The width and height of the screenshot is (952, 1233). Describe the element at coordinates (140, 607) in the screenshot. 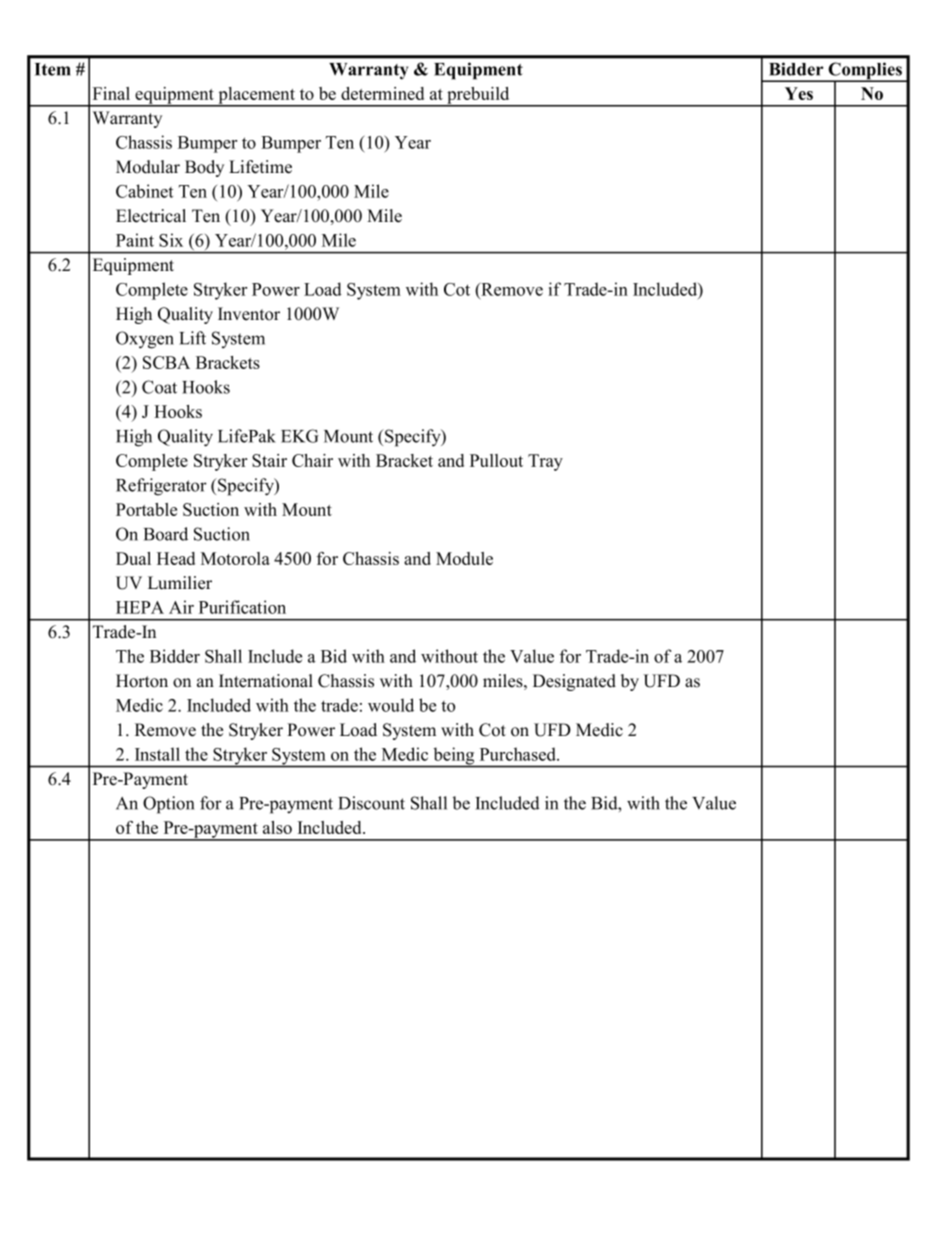

I see `HEPA` at that location.
